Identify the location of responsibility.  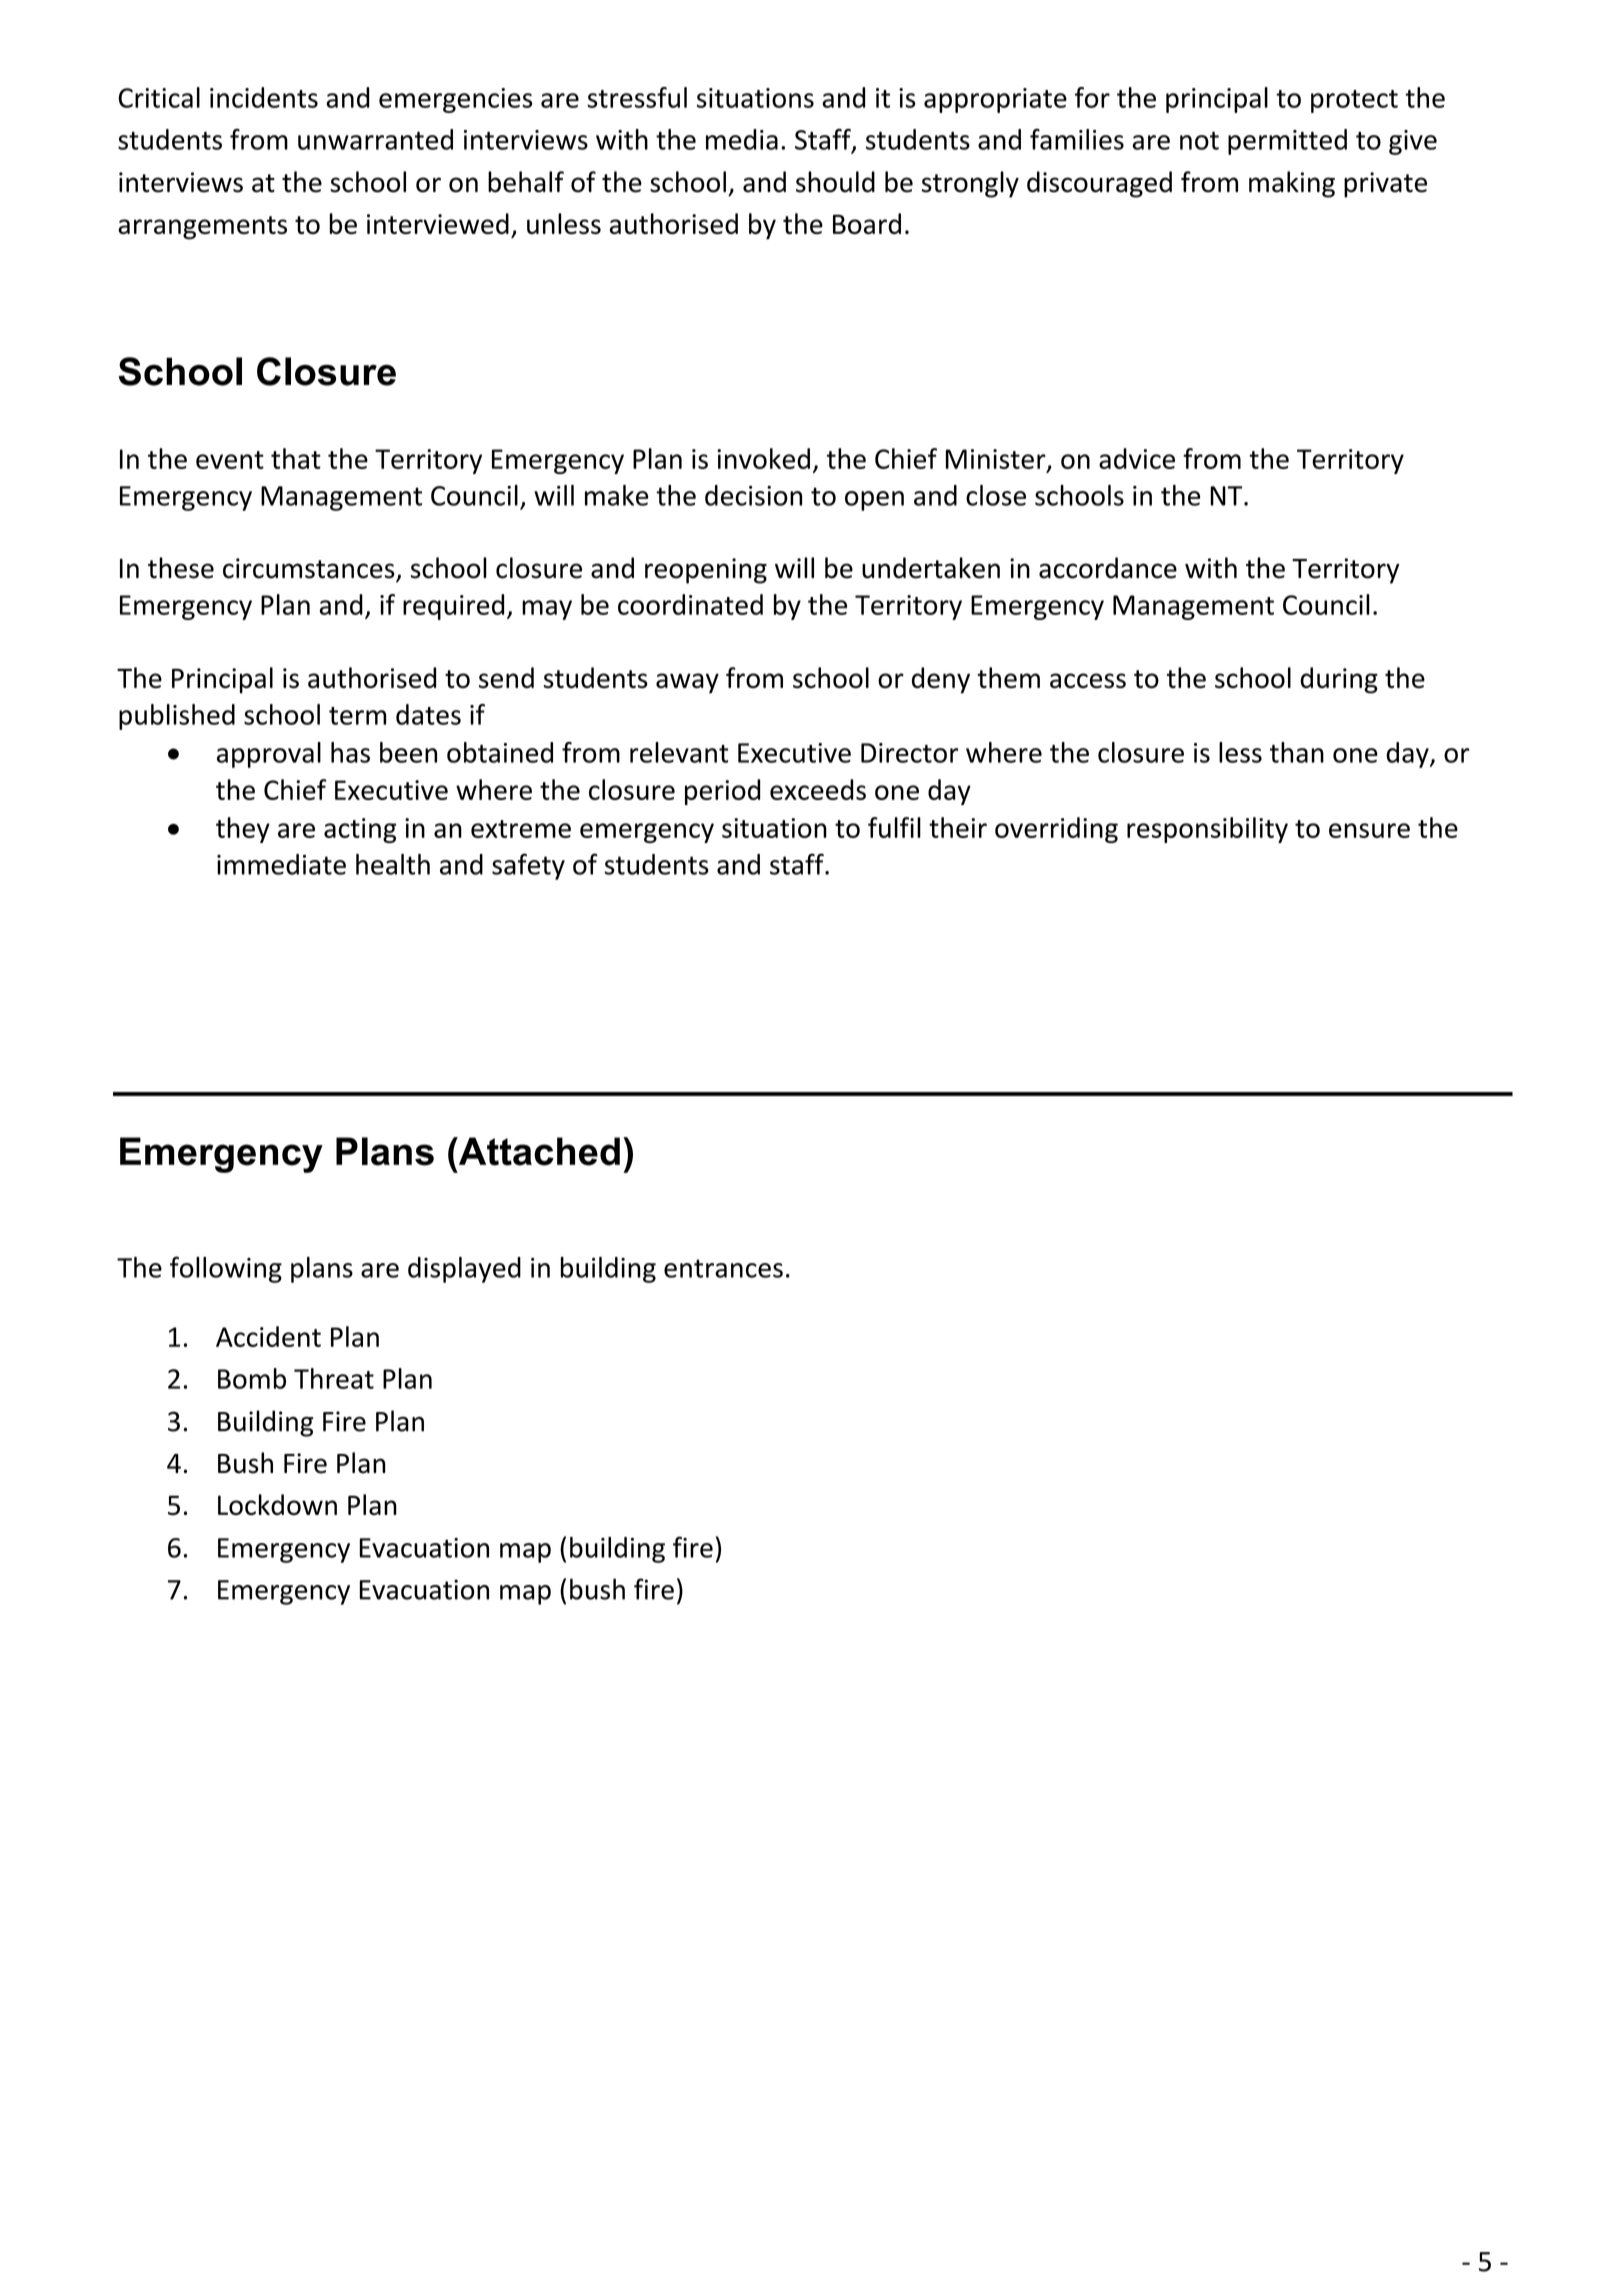
(1207, 830).
